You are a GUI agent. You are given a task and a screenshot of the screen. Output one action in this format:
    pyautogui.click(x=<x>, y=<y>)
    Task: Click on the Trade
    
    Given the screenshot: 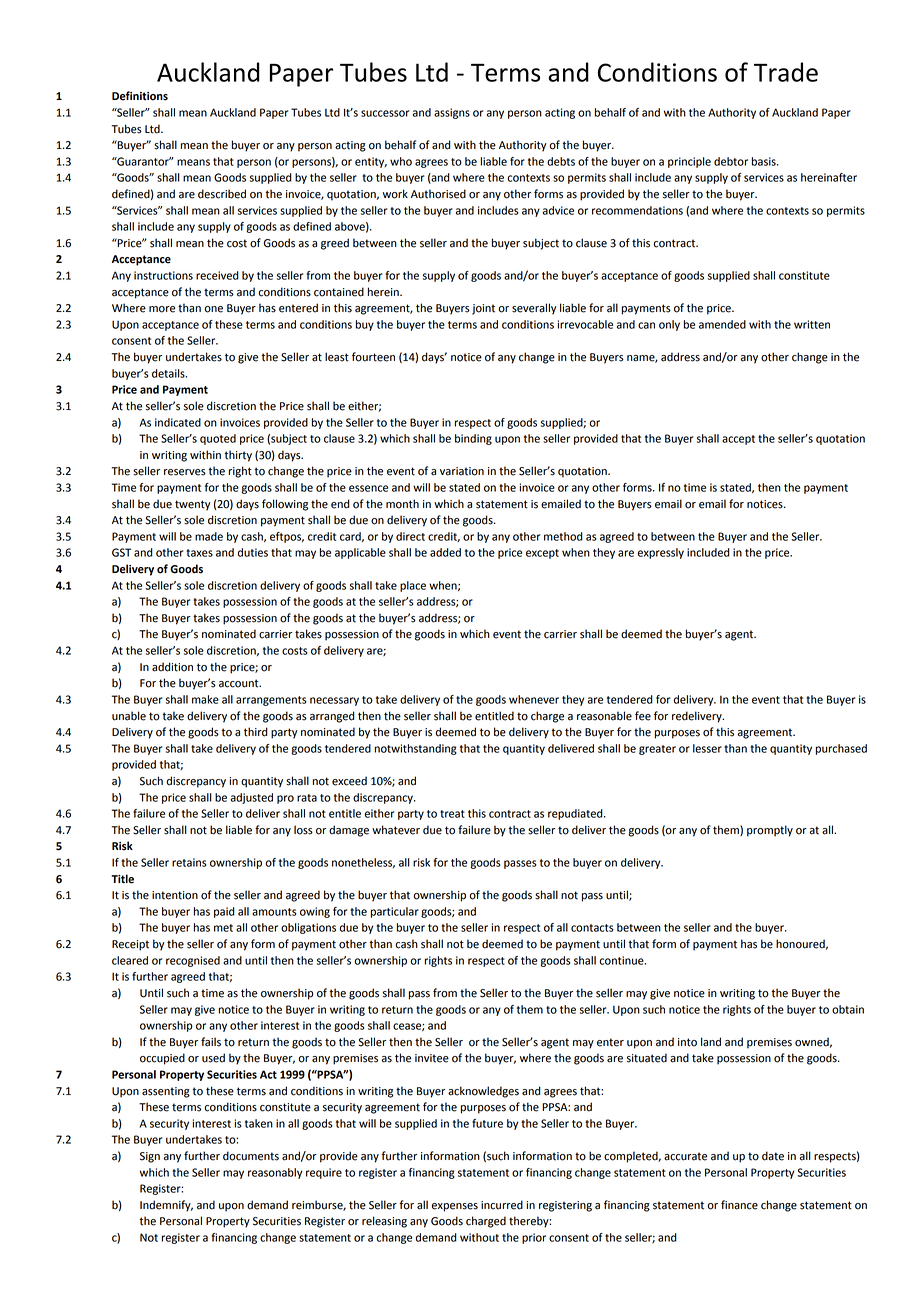 What is the action you would take?
    pyautogui.click(x=786, y=72)
